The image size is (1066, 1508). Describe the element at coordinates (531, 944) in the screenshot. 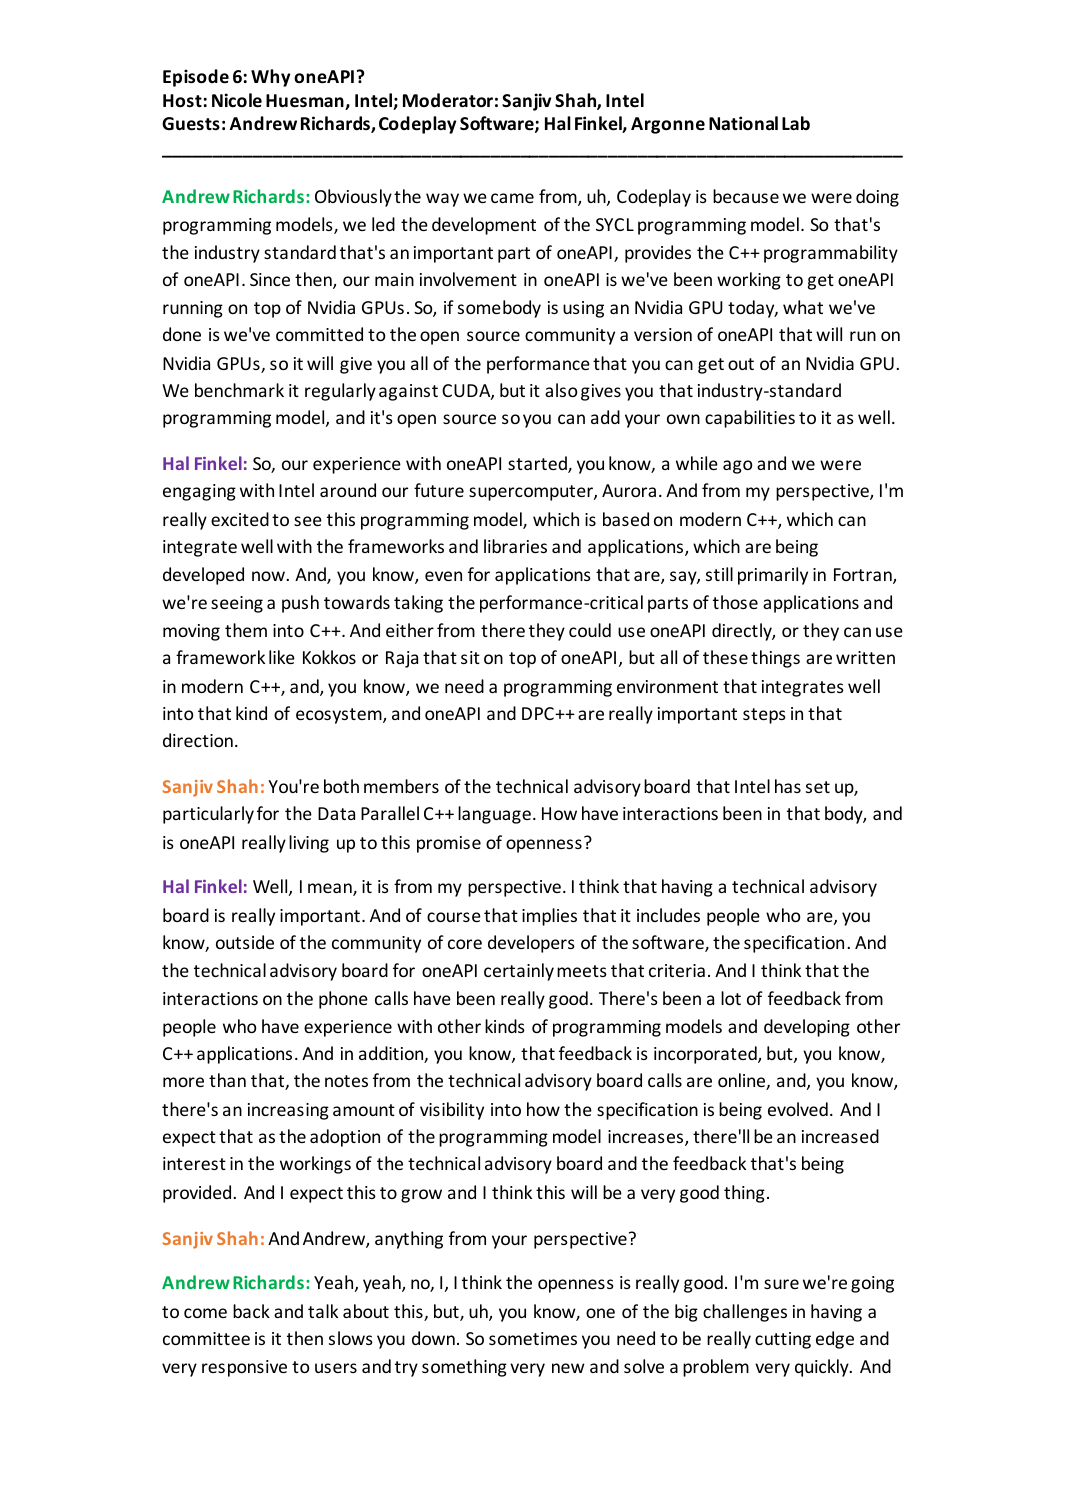

I see `developers` at that location.
